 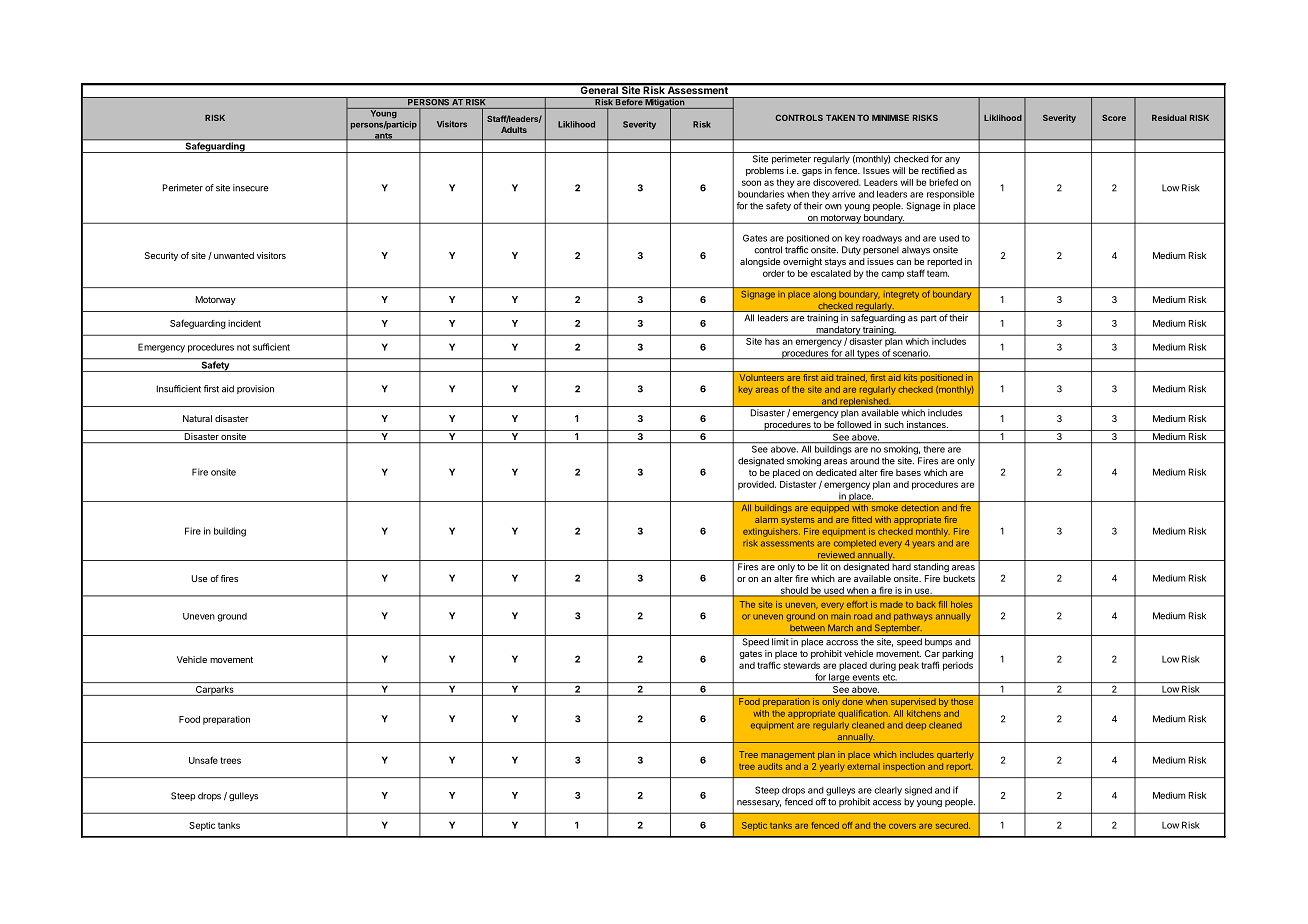 What do you see at coordinates (892, 275) in the screenshot?
I see `camp` at bounding box center [892, 275].
